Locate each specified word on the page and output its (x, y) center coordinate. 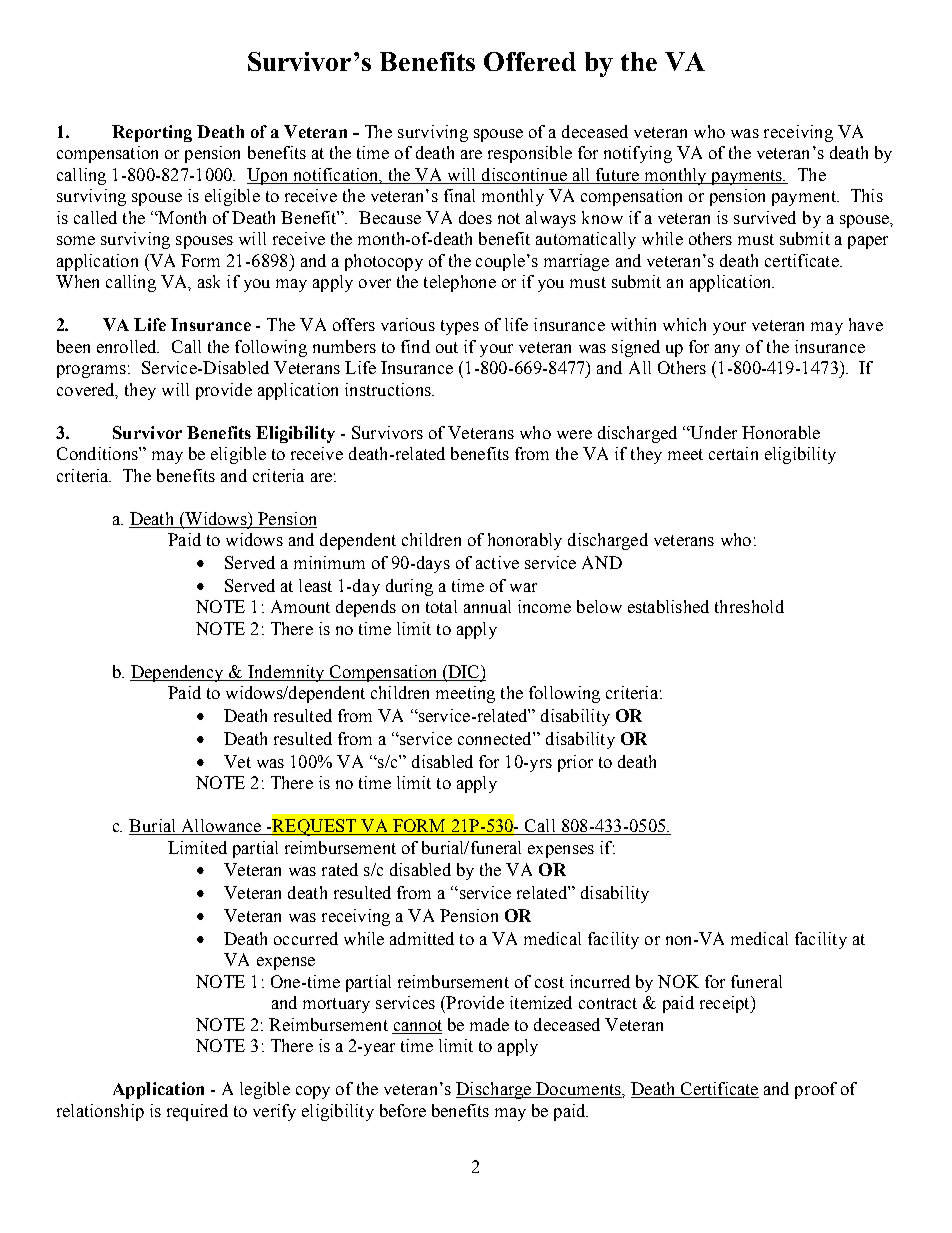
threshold (749, 606)
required (197, 1112)
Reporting (152, 133)
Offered (530, 61)
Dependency (178, 673)
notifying (638, 154)
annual (487, 606)
